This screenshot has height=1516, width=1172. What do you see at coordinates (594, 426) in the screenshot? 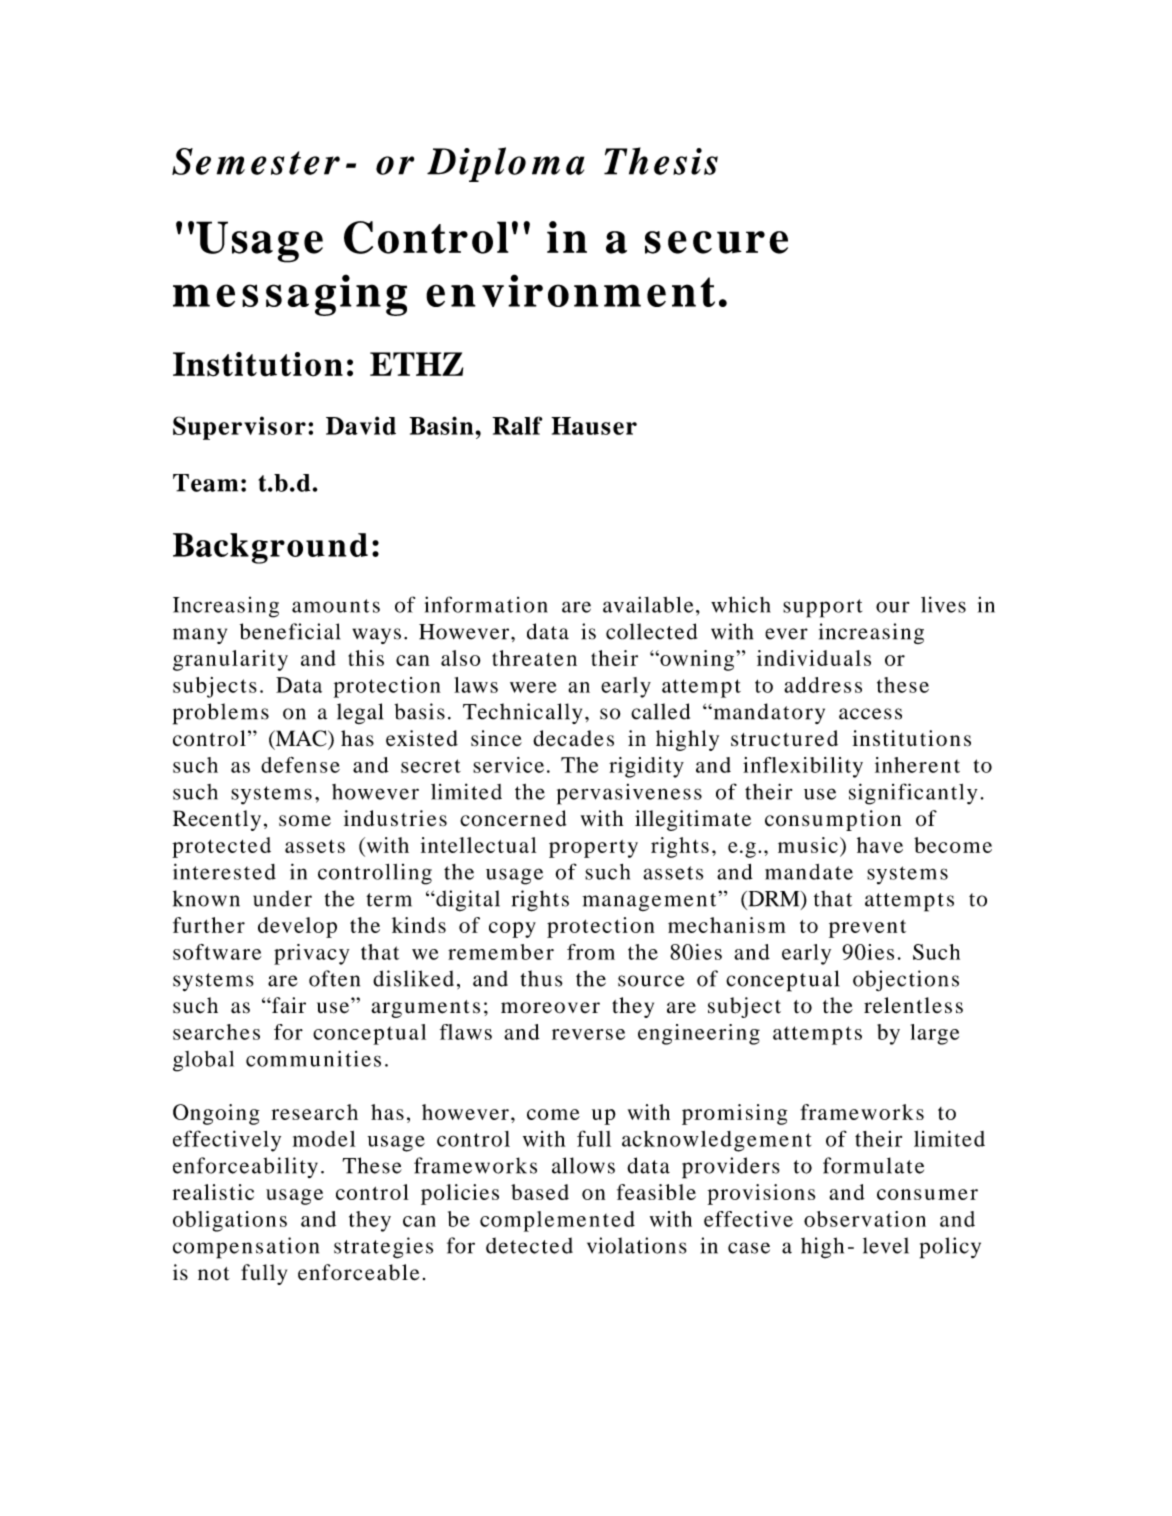
I see `Hauser` at bounding box center [594, 426].
